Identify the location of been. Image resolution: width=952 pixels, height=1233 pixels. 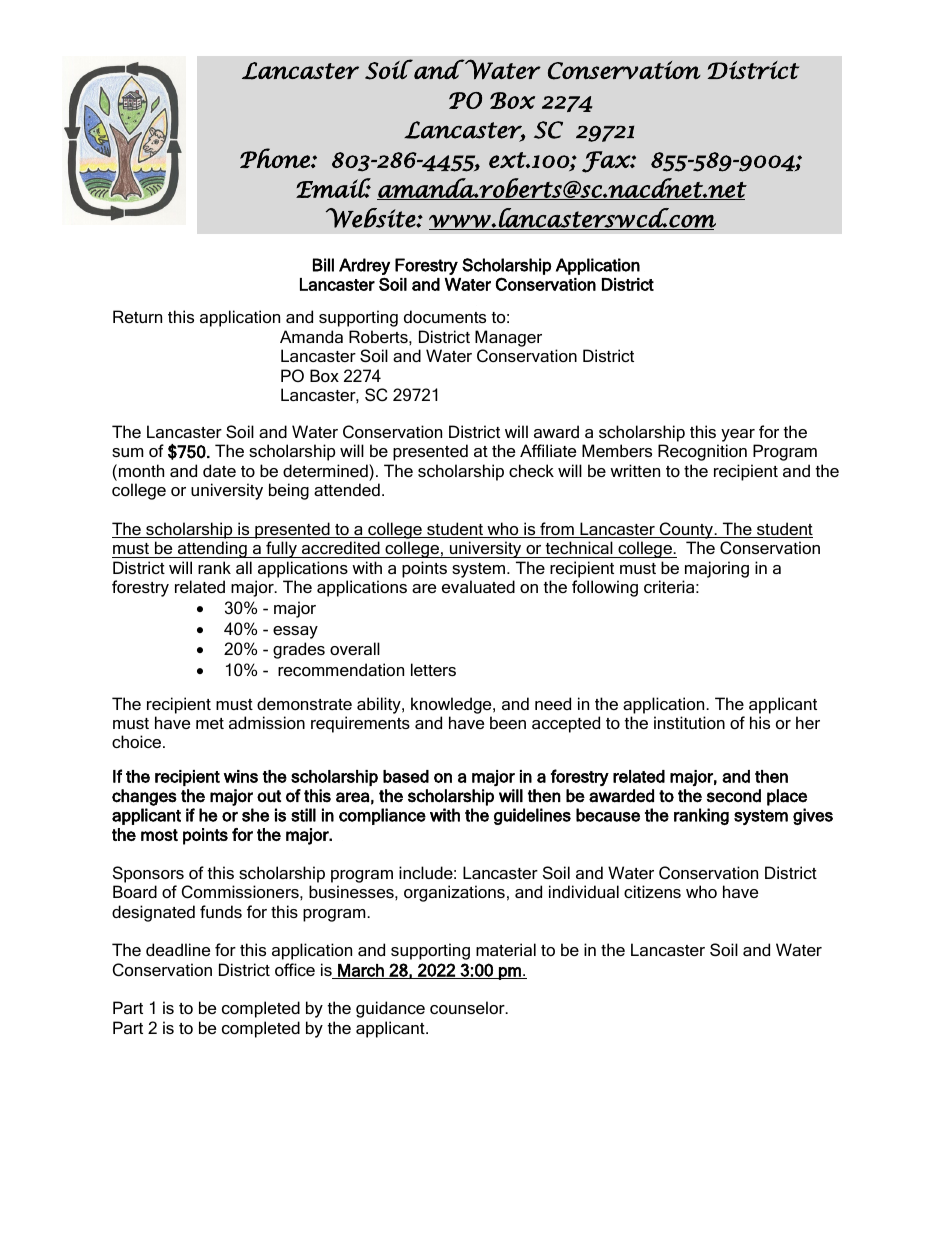
(508, 722).
